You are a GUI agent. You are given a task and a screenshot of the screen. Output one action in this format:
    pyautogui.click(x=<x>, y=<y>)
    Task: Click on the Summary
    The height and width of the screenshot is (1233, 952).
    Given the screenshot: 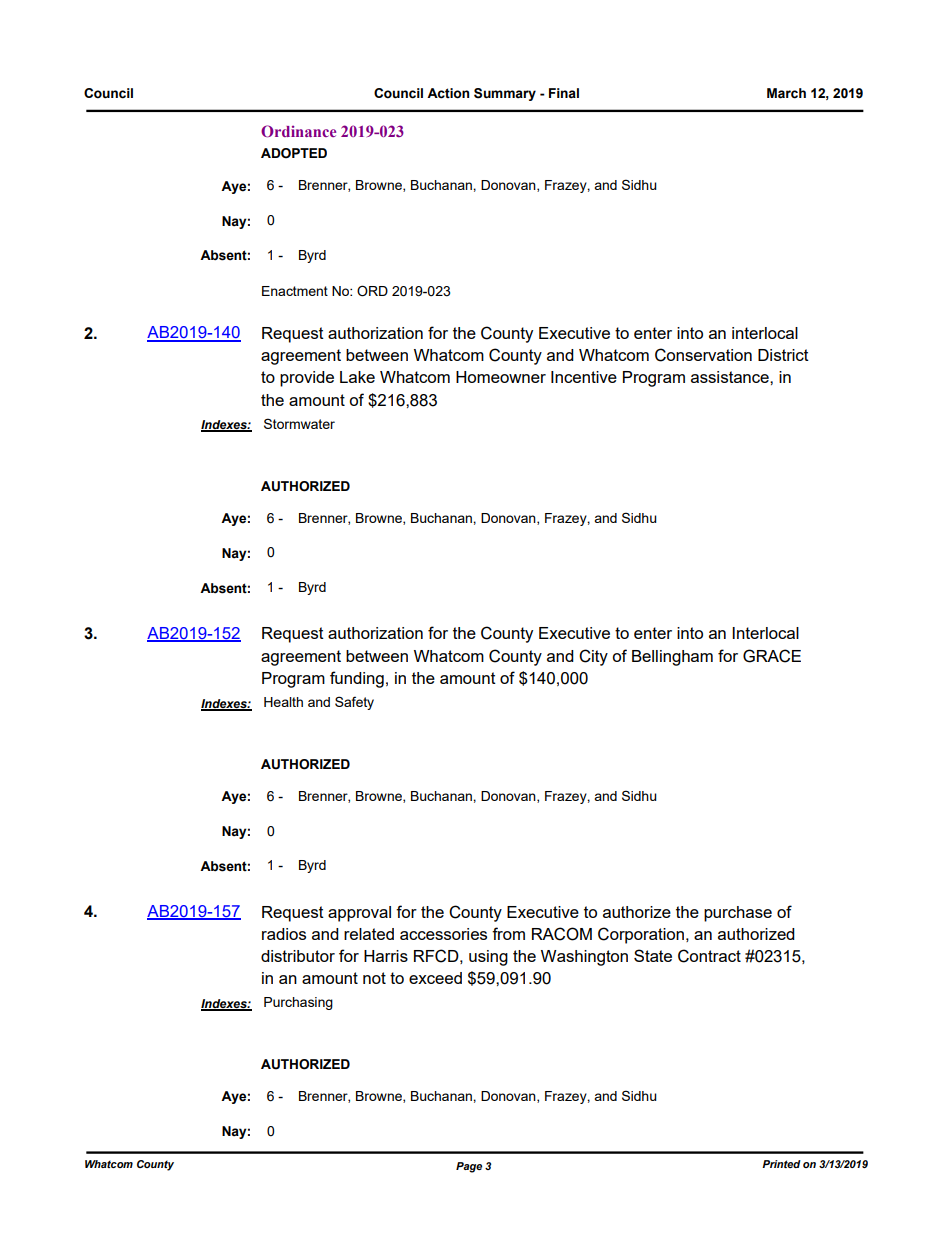 What is the action you would take?
    pyautogui.click(x=505, y=94)
